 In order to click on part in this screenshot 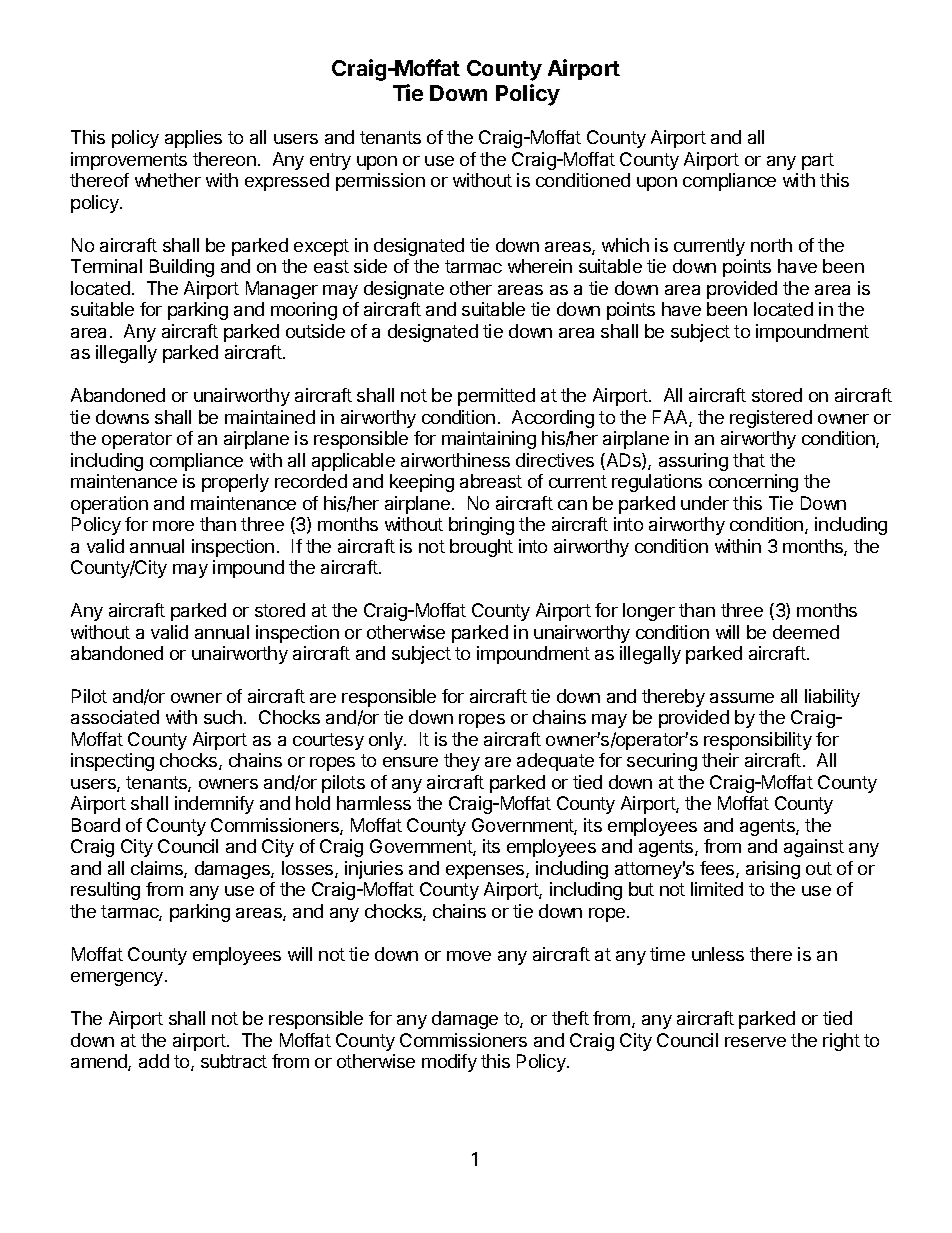, I will do `click(818, 161)`.
